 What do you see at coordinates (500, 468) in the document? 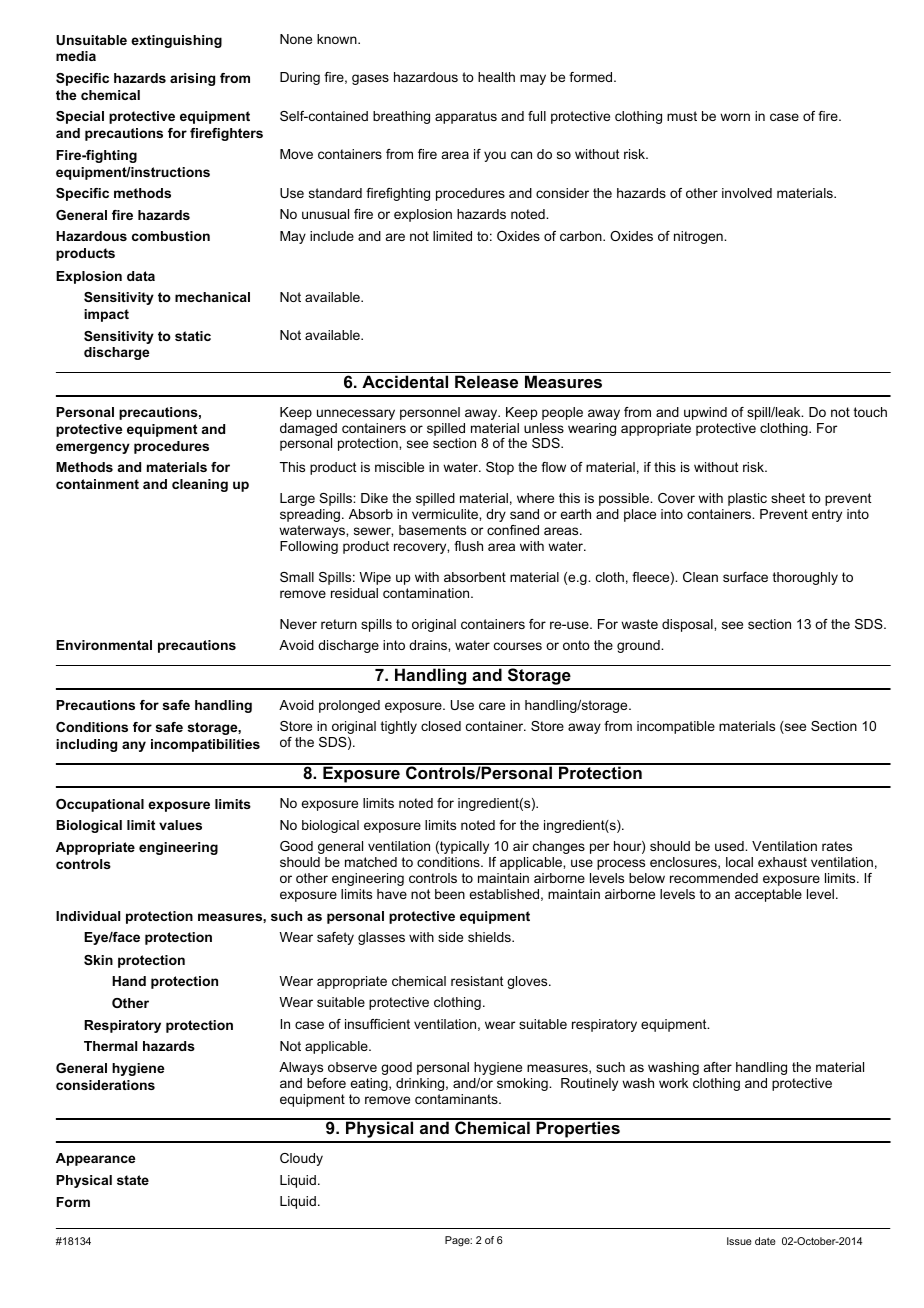
I see `Stop` at bounding box center [500, 468].
